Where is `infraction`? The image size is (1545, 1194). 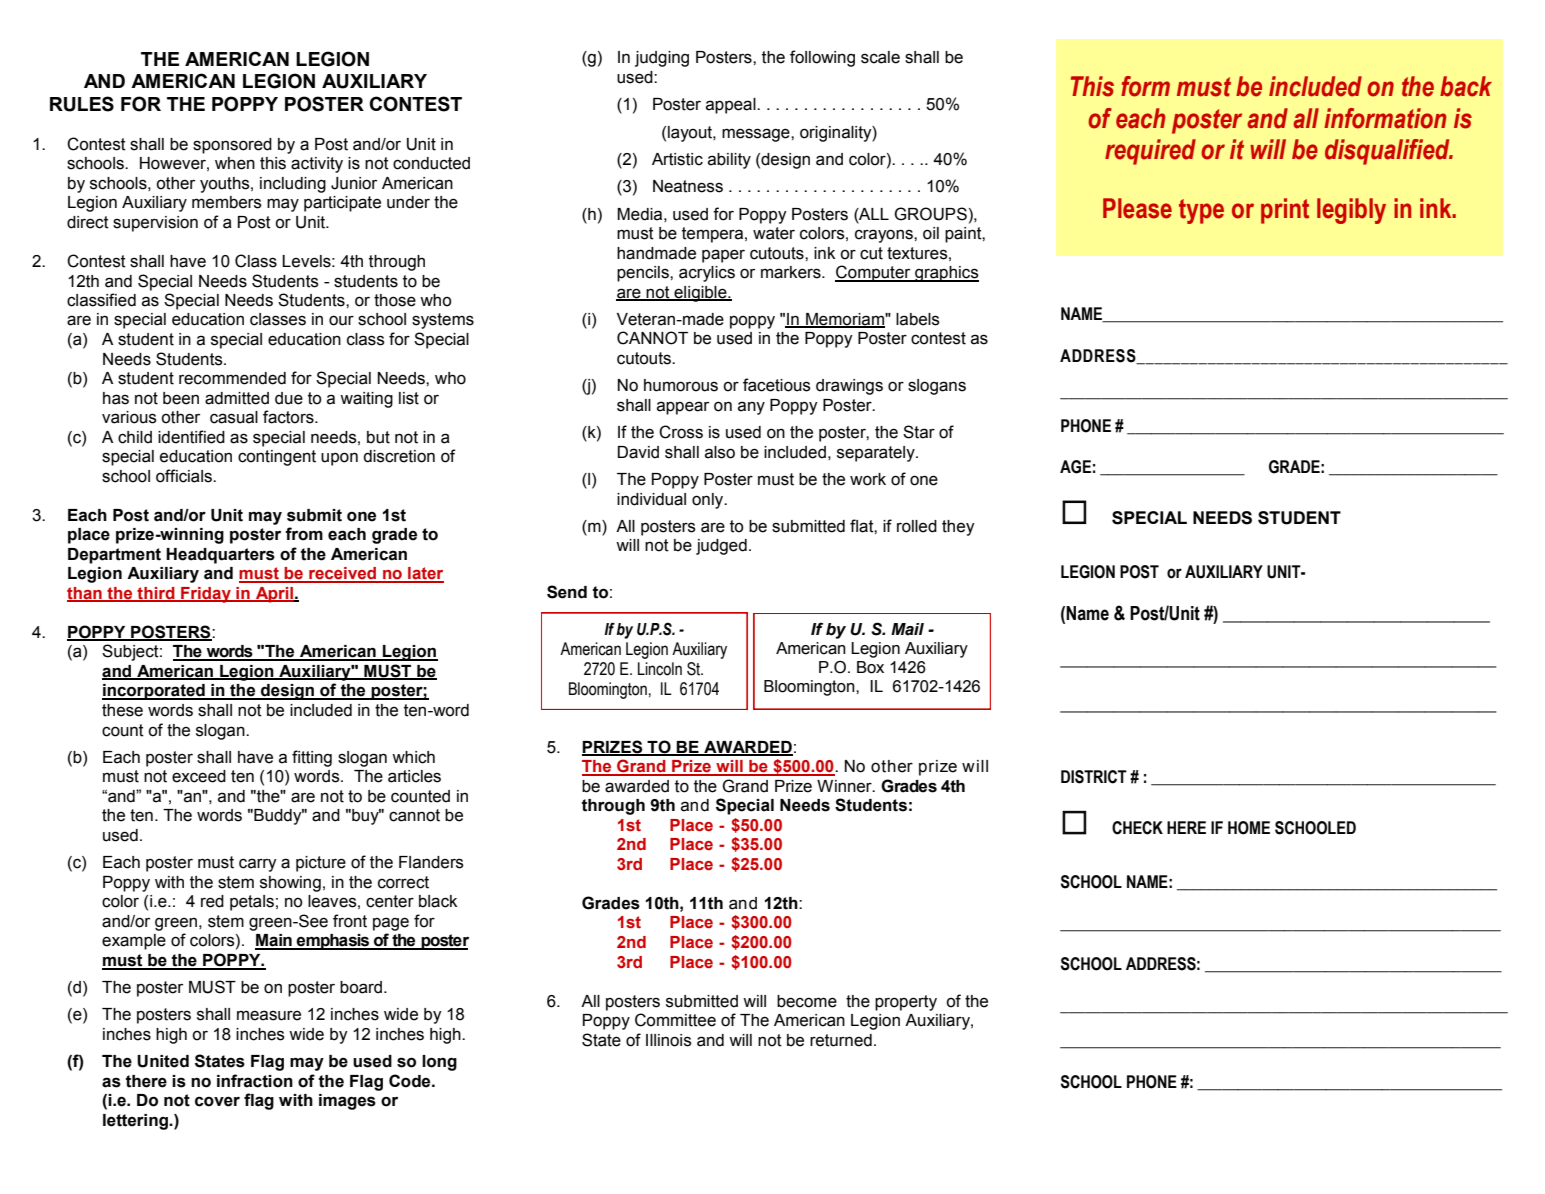
infraction is located at coordinates (255, 1081).
